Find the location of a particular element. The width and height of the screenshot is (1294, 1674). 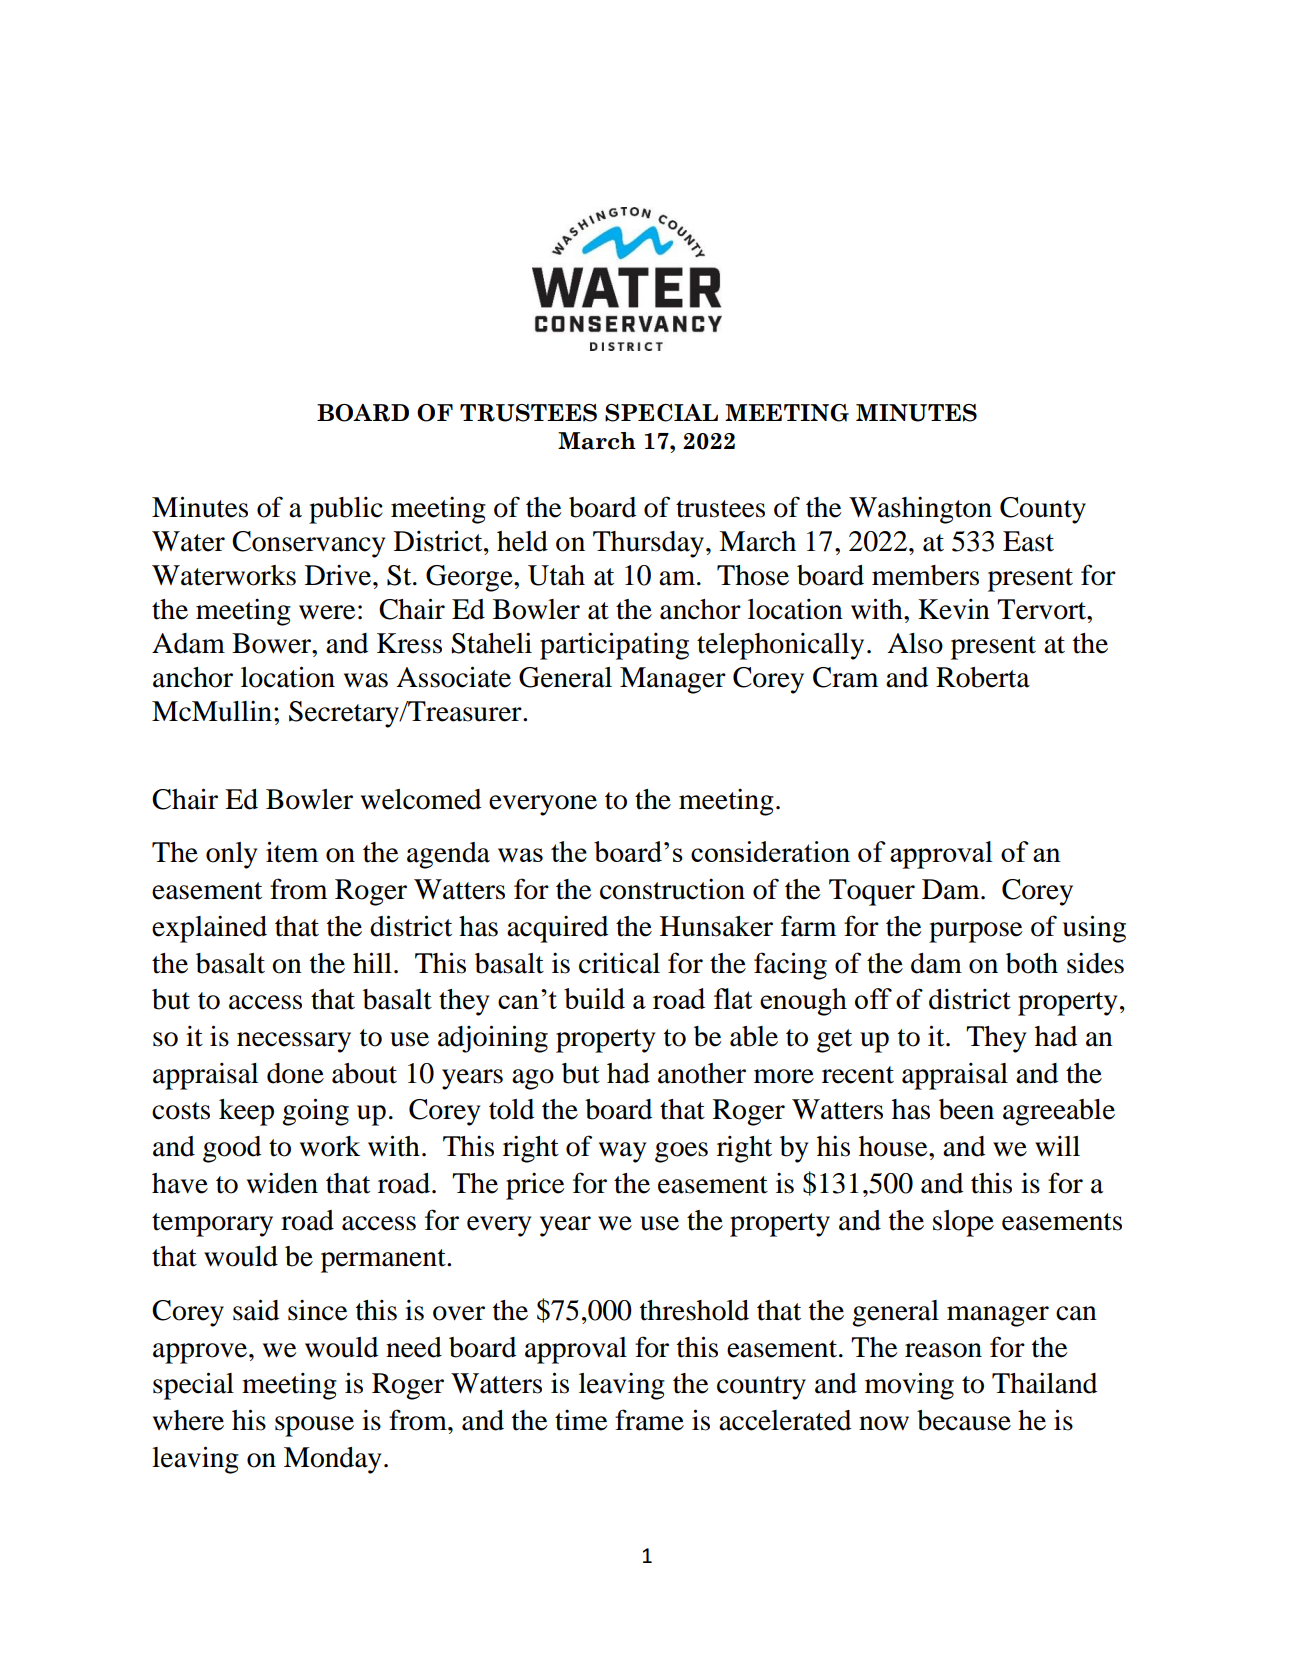

both is located at coordinates (1032, 963).
